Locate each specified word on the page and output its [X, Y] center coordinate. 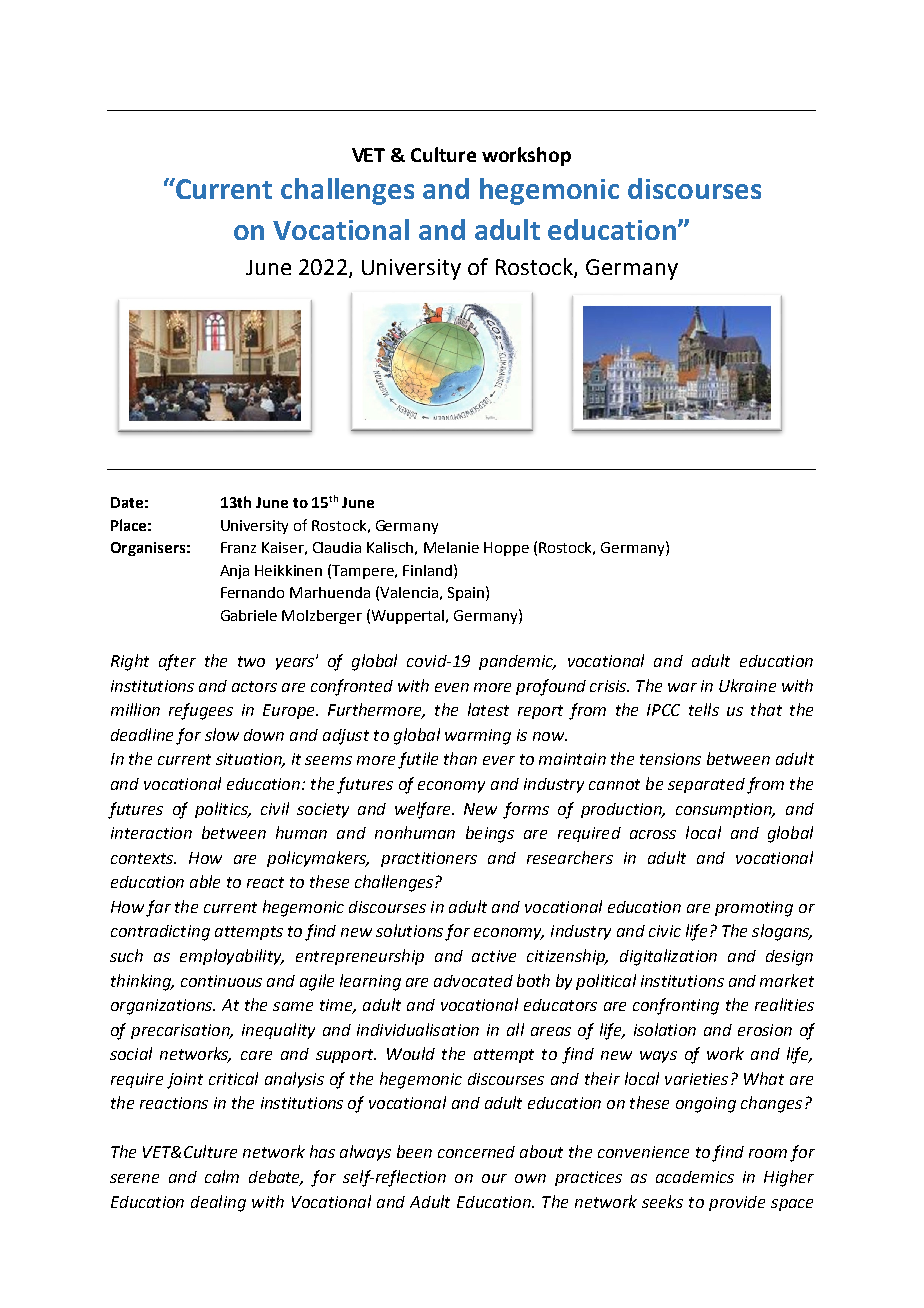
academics [695, 1177]
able [205, 881]
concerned [476, 1152]
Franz [238, 547]
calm [222, 1176]
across [653, 834]
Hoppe [506, 549]
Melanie [451, 547]
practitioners [429, 859]
